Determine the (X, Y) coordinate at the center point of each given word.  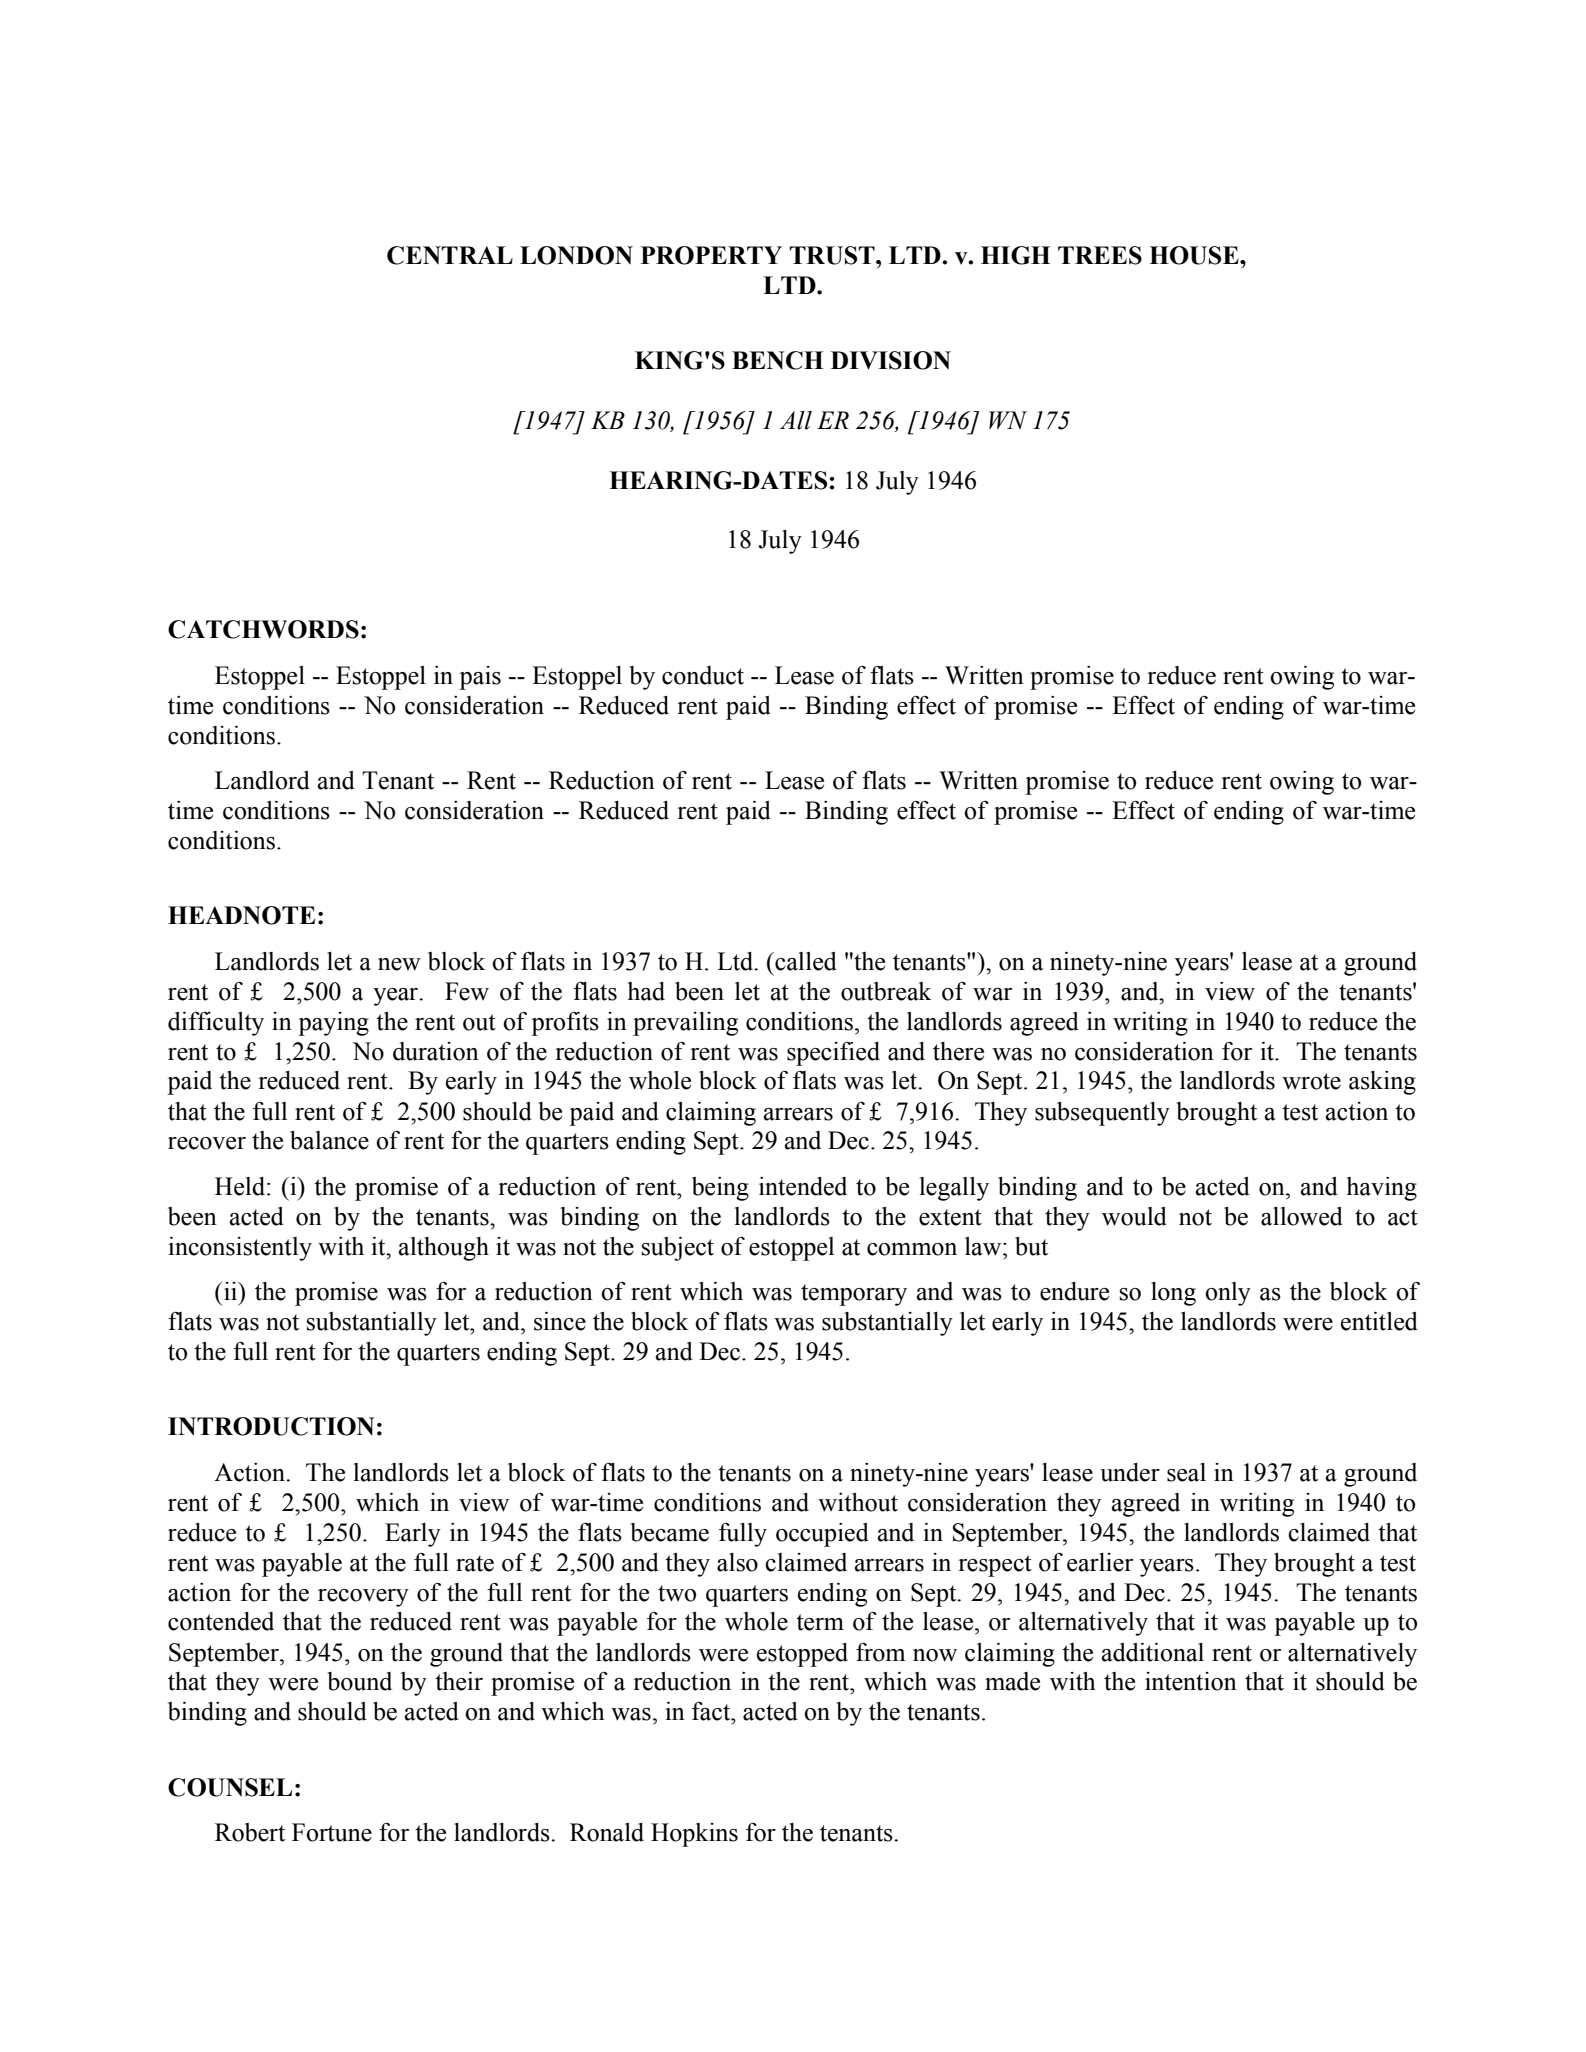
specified (833, 1054)
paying (333, 1024)
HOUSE (1195, 255)
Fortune (332, 1832)
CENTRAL (450, 255)
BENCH (777, 360)
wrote (1311, 1081)
